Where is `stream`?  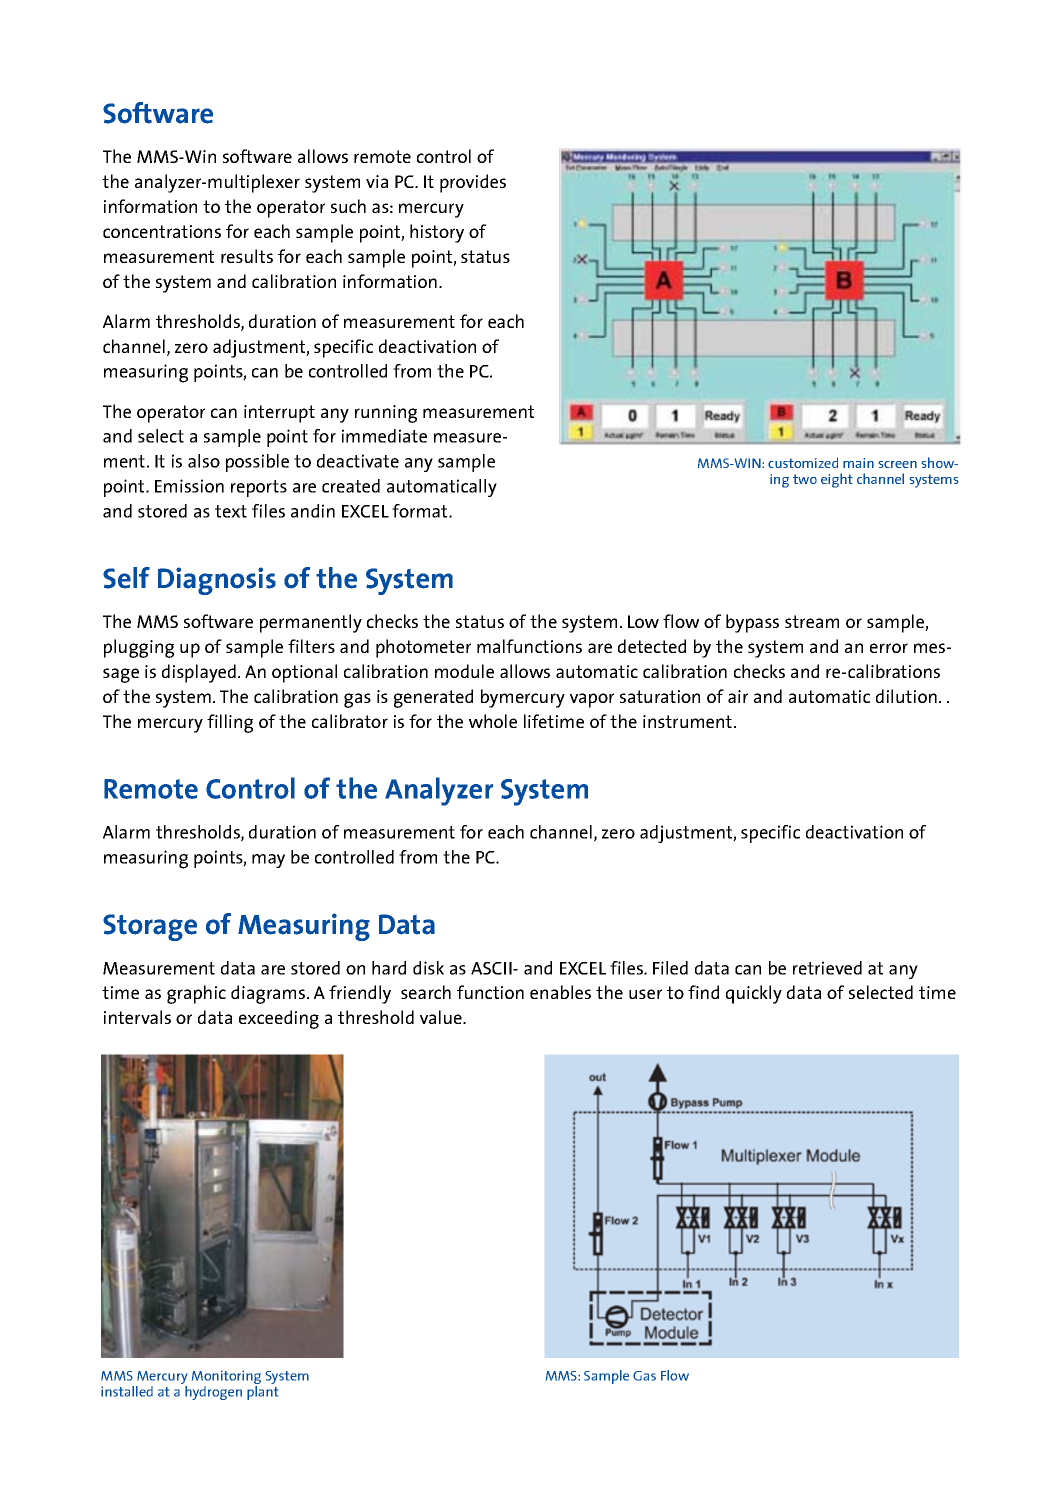
stream is located at coordinates (812, 621).
